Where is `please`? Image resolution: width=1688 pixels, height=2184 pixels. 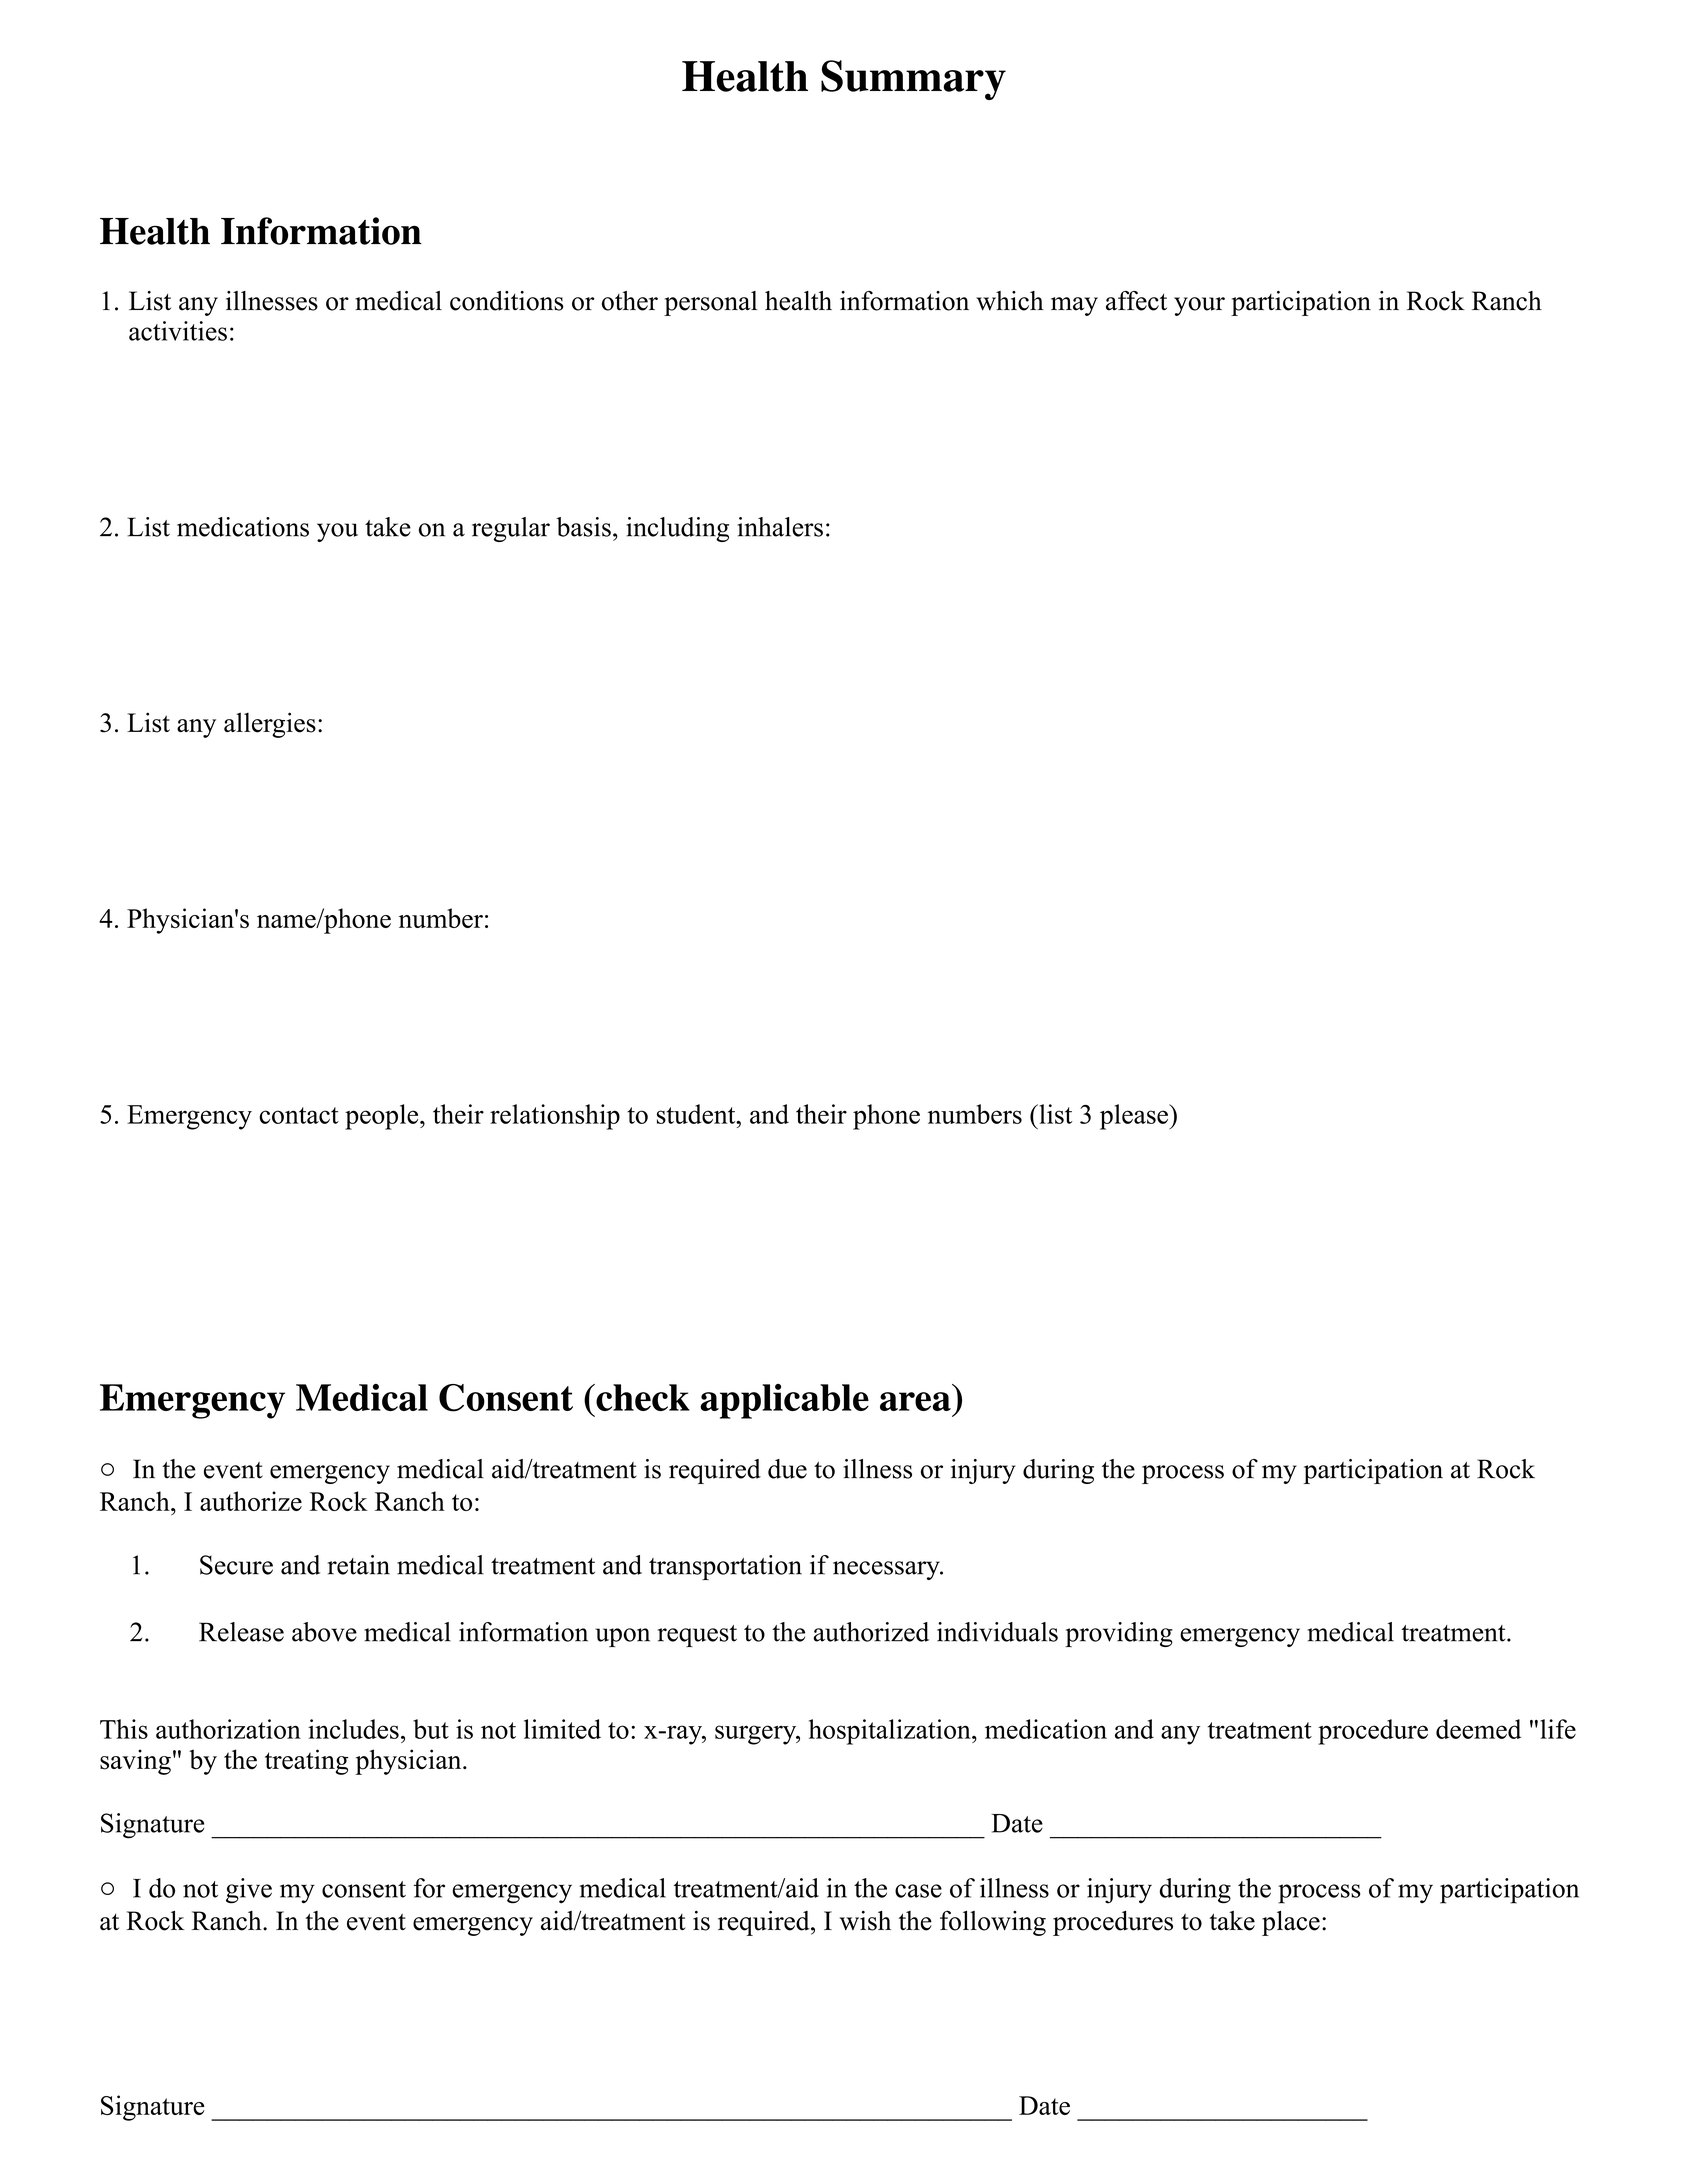
please is located at coordinates (1135, 1117).
